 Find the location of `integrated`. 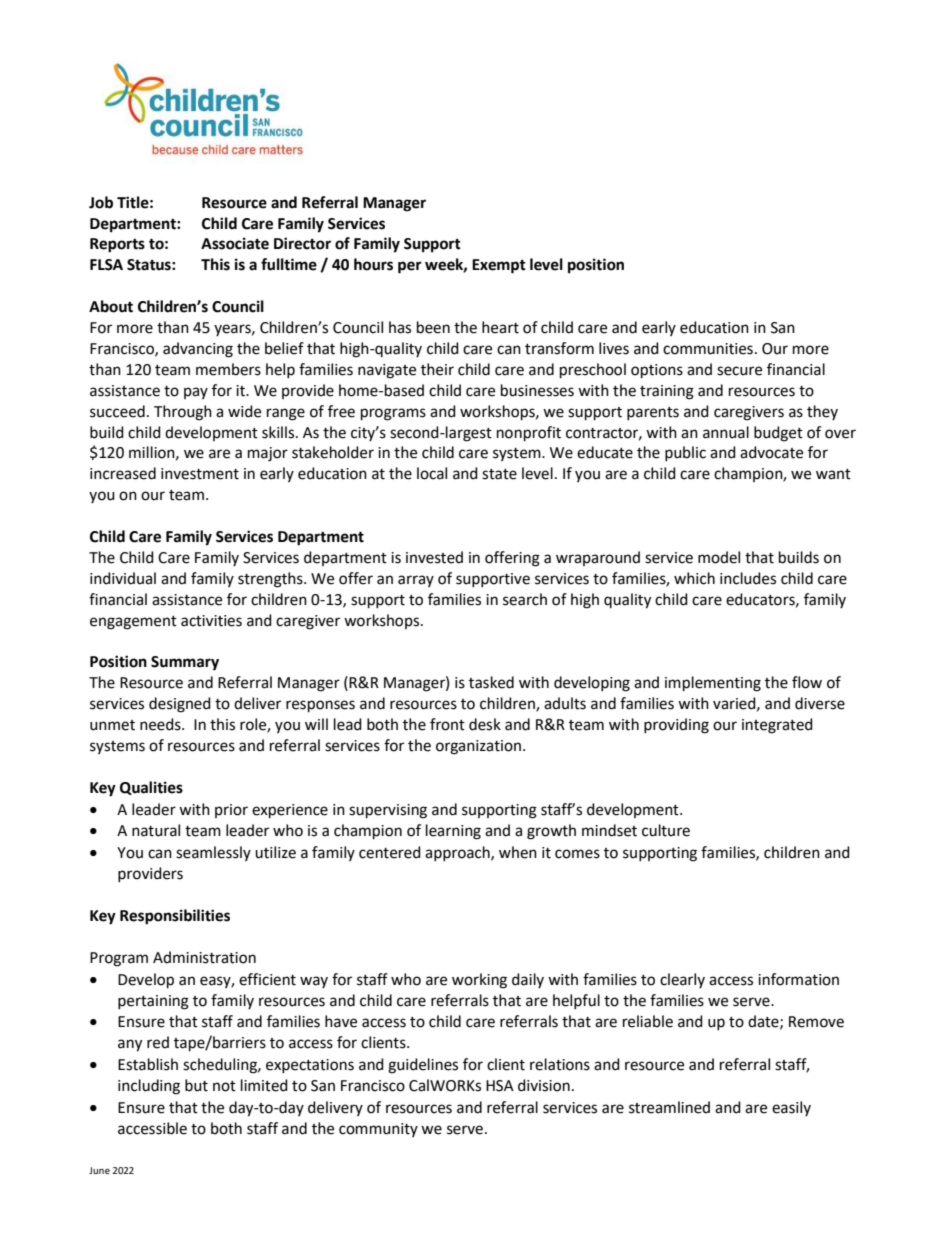

integrated is located at coordinates (777, 726).
